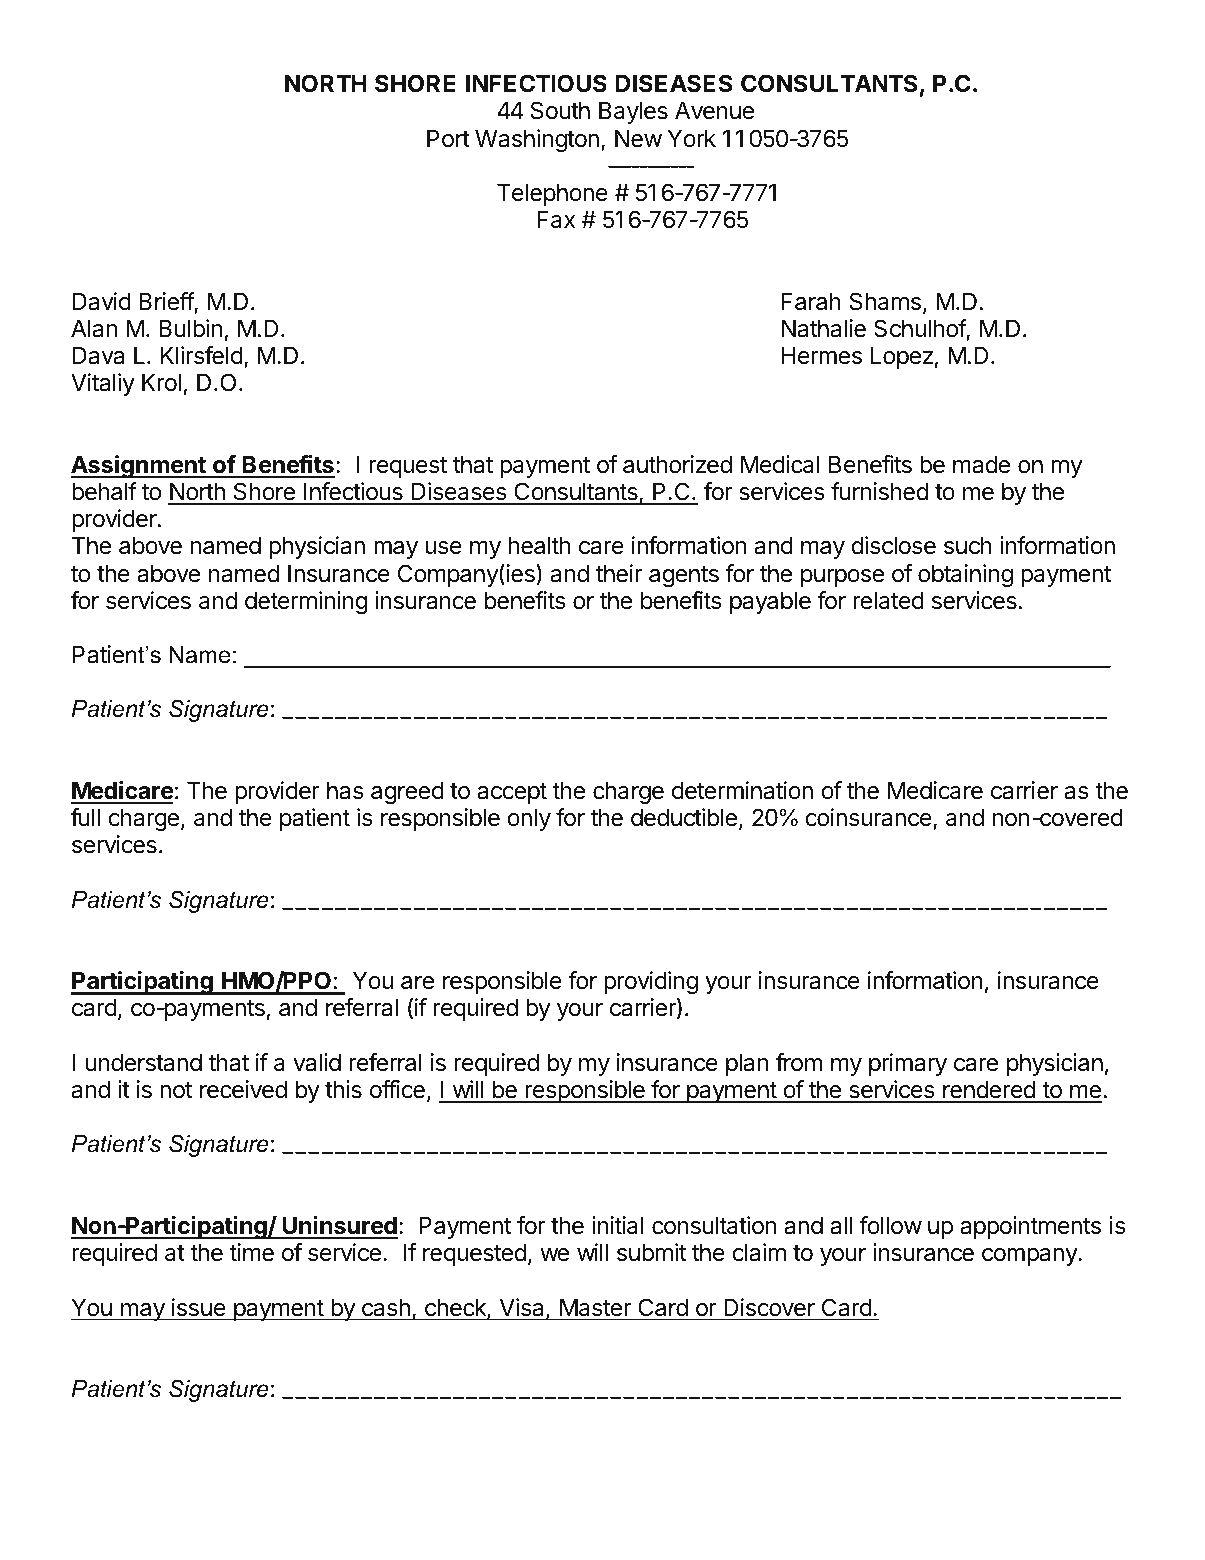 The image size is (1205, 1560). Describe the element at coordinates (448, 138) in the screenshot. I see `Port` at that location.
